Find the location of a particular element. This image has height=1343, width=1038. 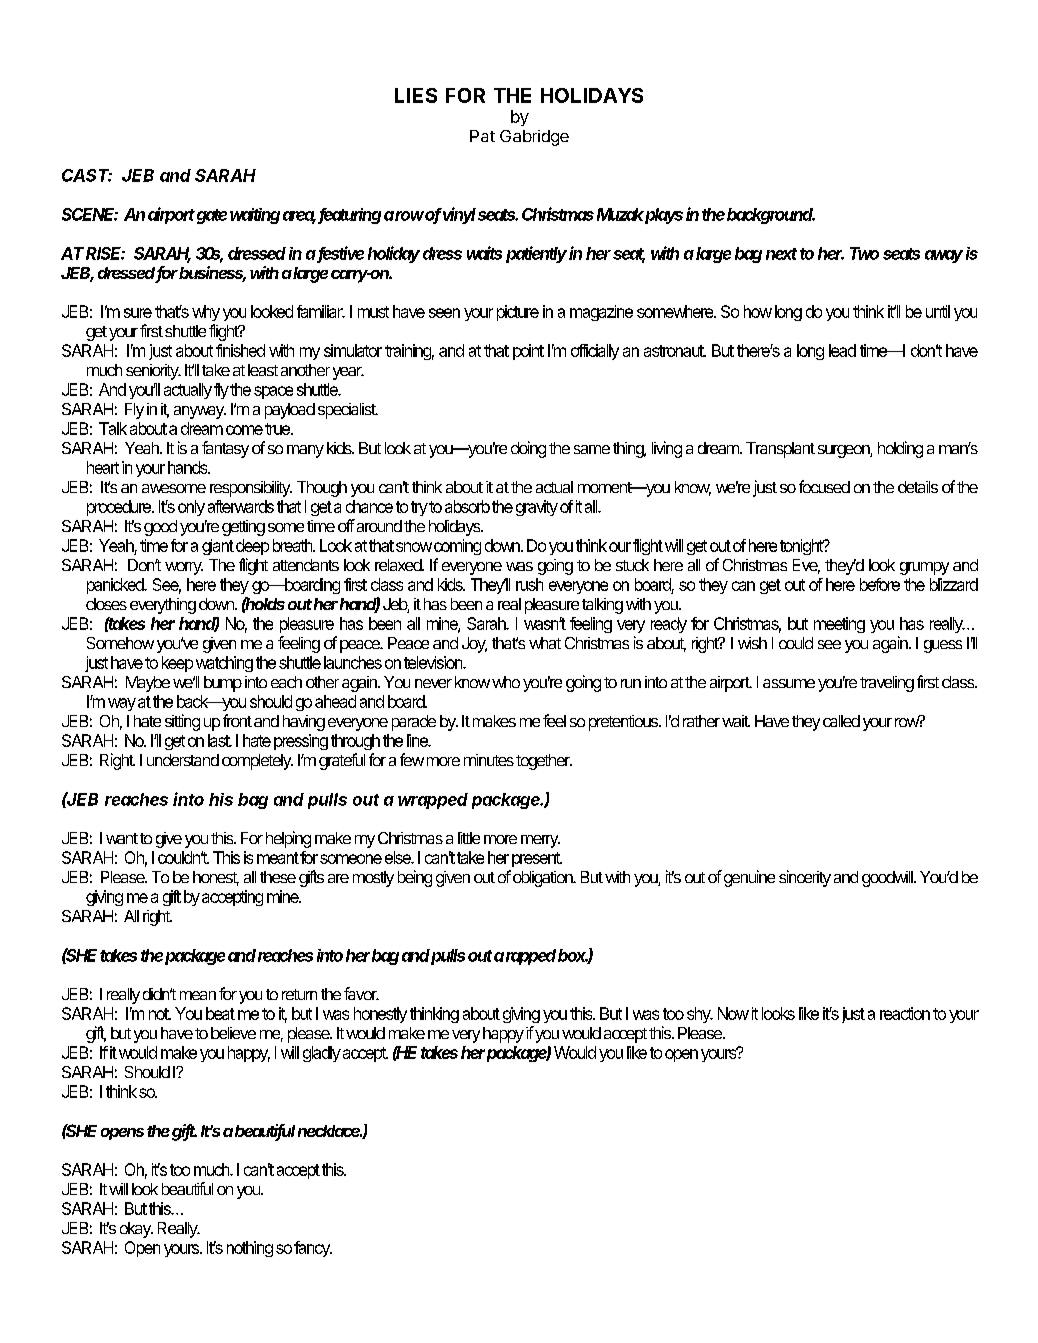

reaction is located at coordinates (905, 1013).
